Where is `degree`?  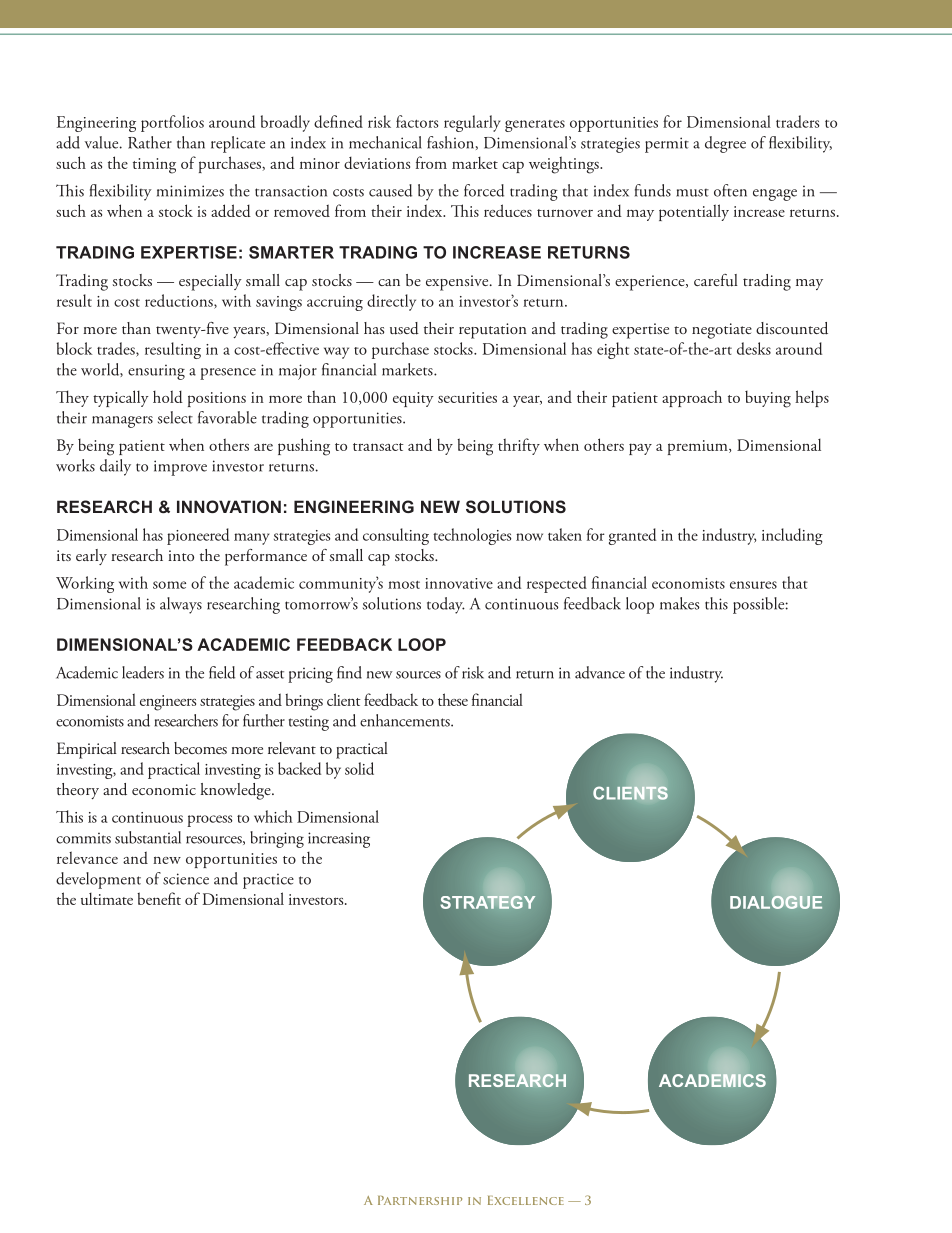 degree is located at coordinates (725, 144).
